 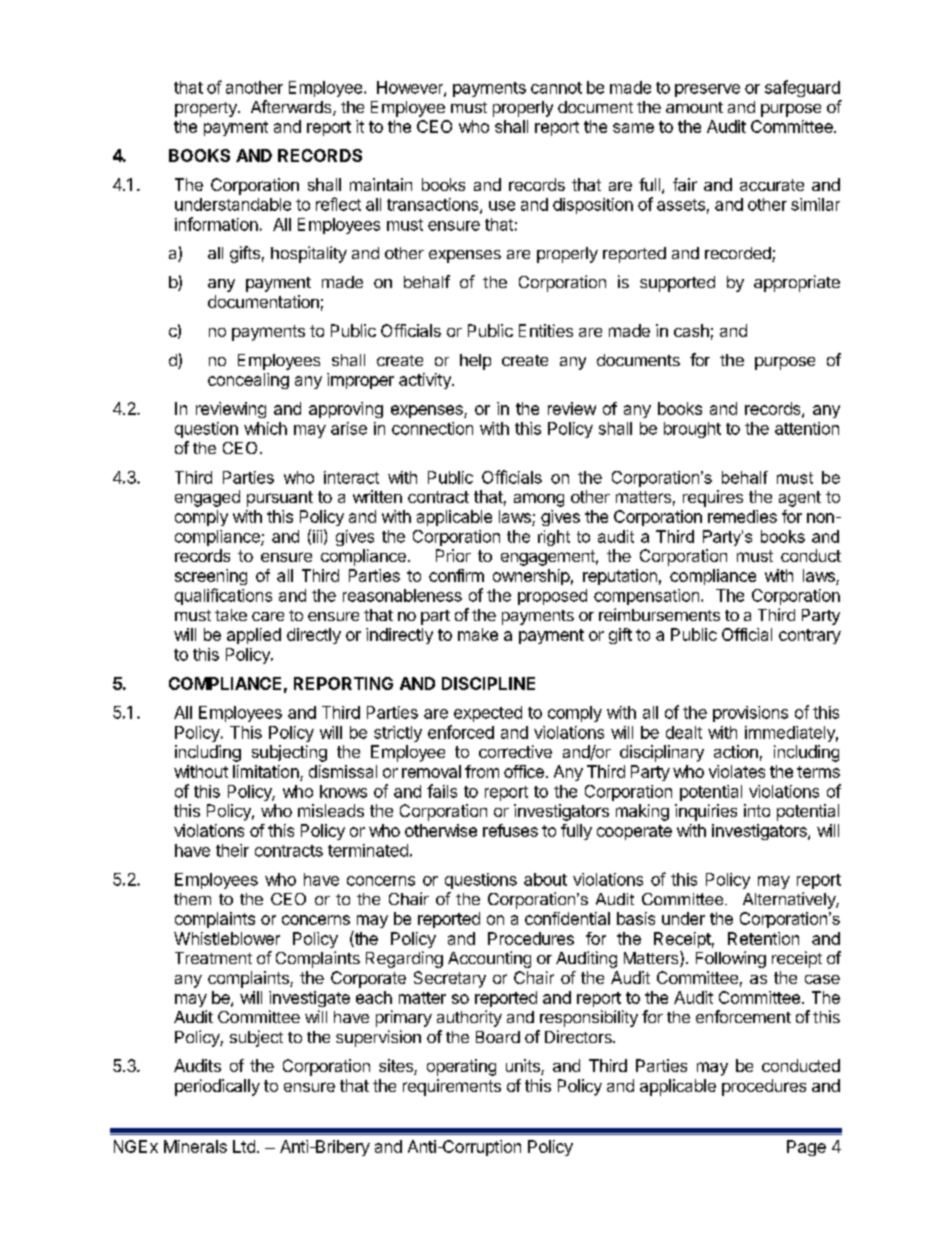 I want to click on preserve, so click(x=707, y=90).
